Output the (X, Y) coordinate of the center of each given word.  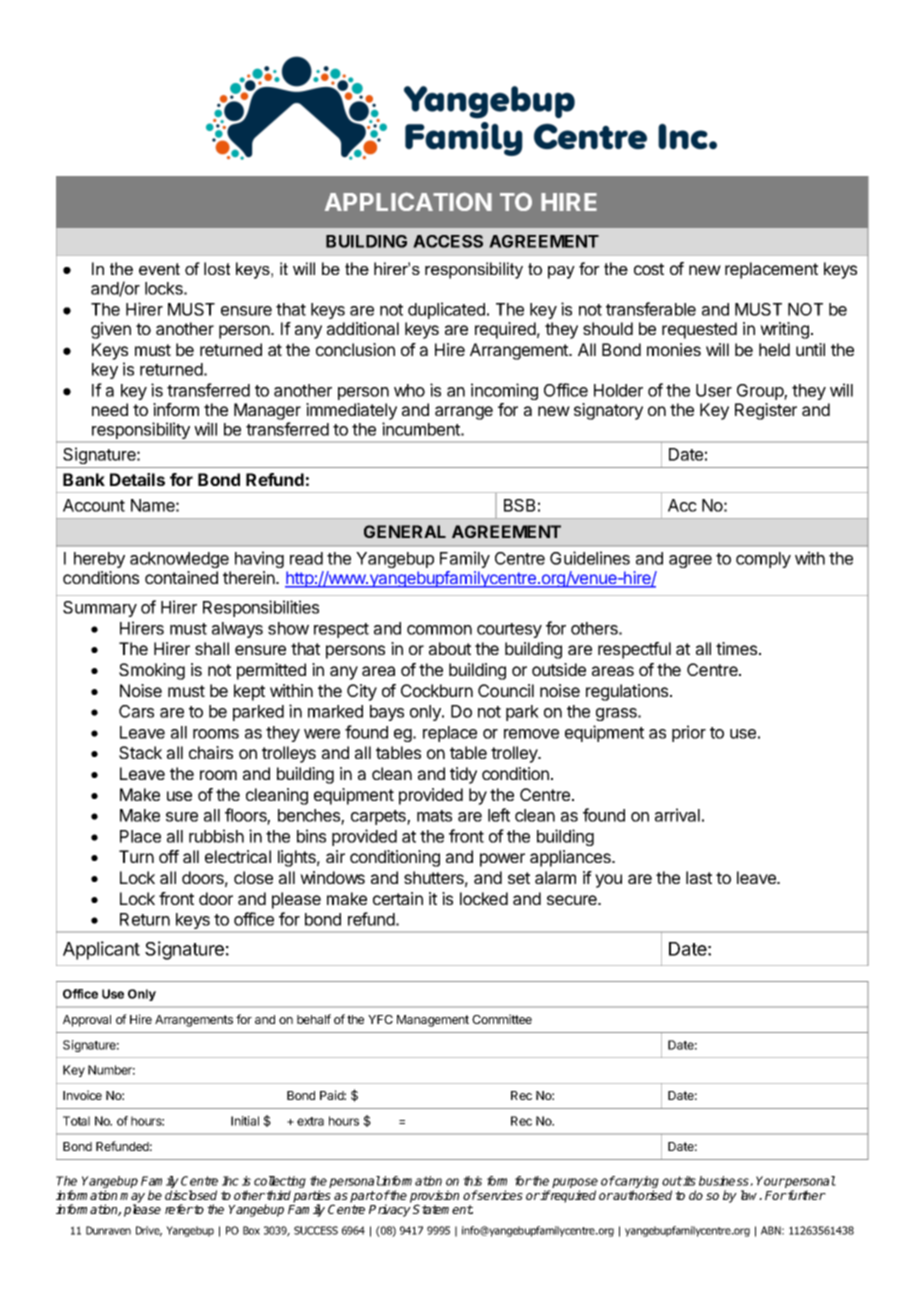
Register (766, 411)
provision (434, 1197)
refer (179, 1209)
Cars (136, 711)
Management (433, 1021)
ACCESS (448, 241)
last (699, 877)
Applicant (101, 950)
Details (137, 479)
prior (689, 733)
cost (649, 269)
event (159, 269)
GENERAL (405, 531)
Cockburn (437, 690)
